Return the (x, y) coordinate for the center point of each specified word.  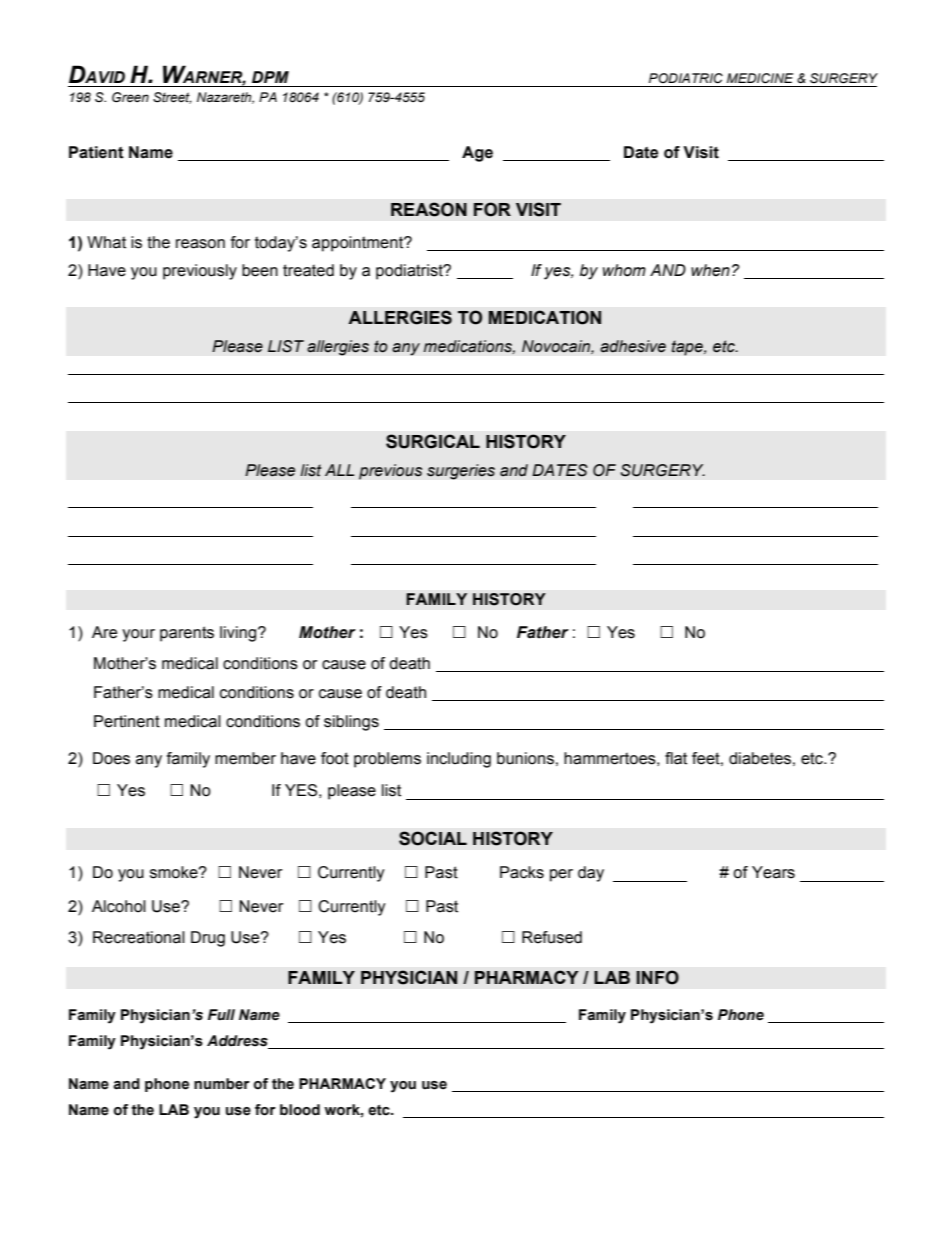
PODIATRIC (686, 78)
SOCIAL (433, 838)
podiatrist (410, 272)
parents (187, 634)
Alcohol (119, 906)
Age (477, 154)
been (260, 270)
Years (773, 872)
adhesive (633, 346)
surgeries (461, 472)
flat (676, 758)
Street (172, 98)
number (222, 1084)
